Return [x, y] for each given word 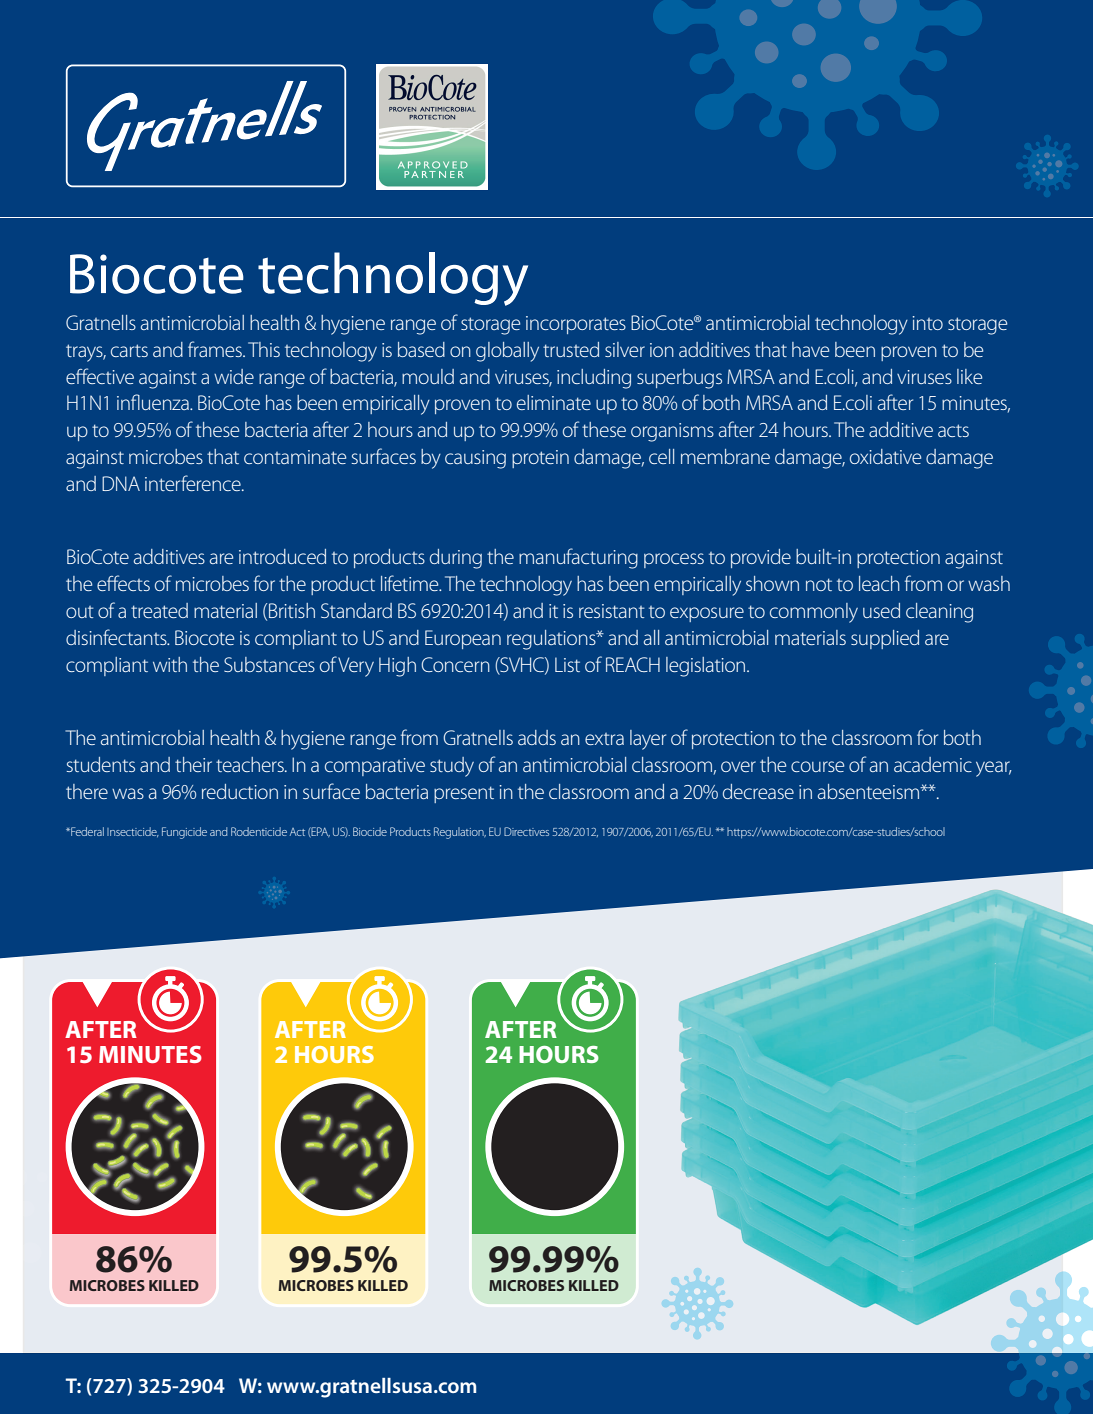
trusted [571, 349]
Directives [526, 831]
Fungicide [184, 833]
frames [216, 349]
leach [879, 583]
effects [123, 583]
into [928, 323]
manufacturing [578, 558]
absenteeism [870, 791]
